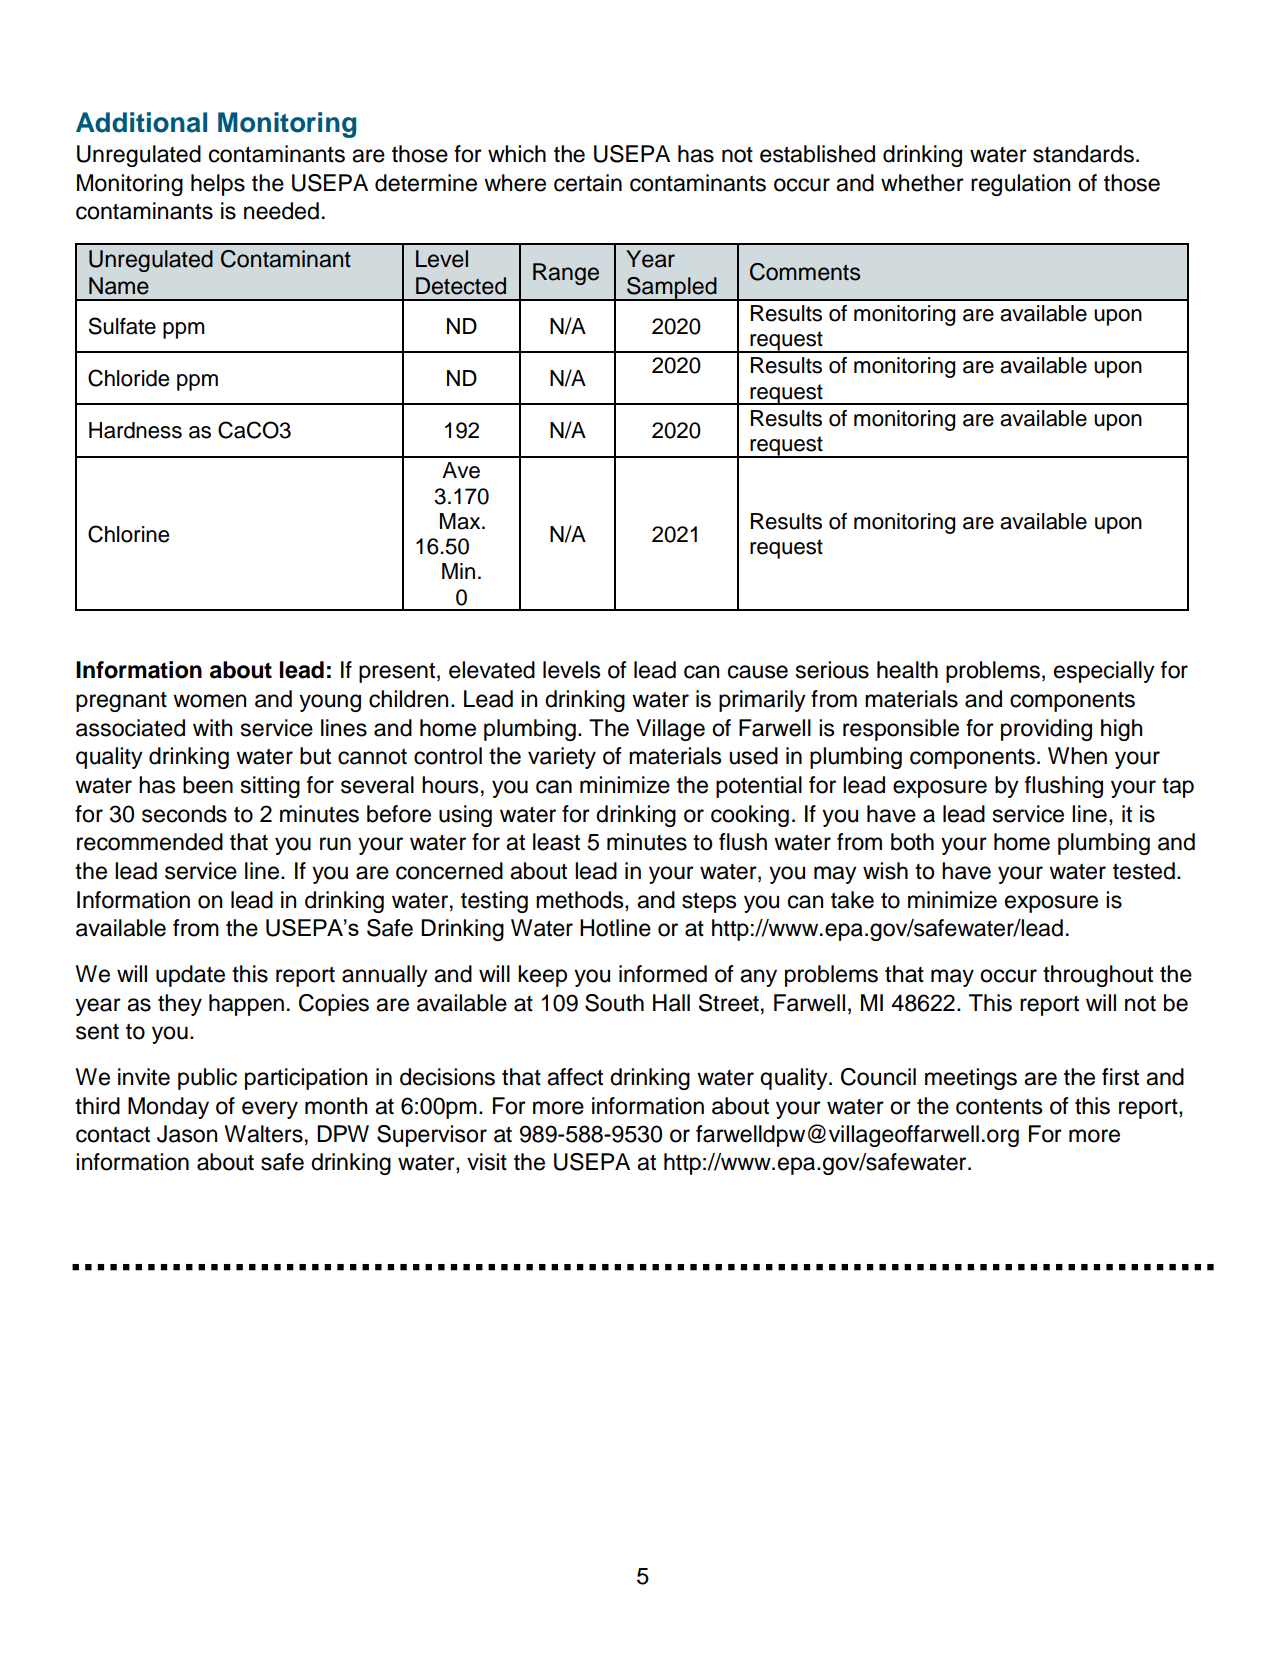  What do you see at coordinates (263, 1134) in the image?
I see `Walters` at bounding box center [263, 1134].
